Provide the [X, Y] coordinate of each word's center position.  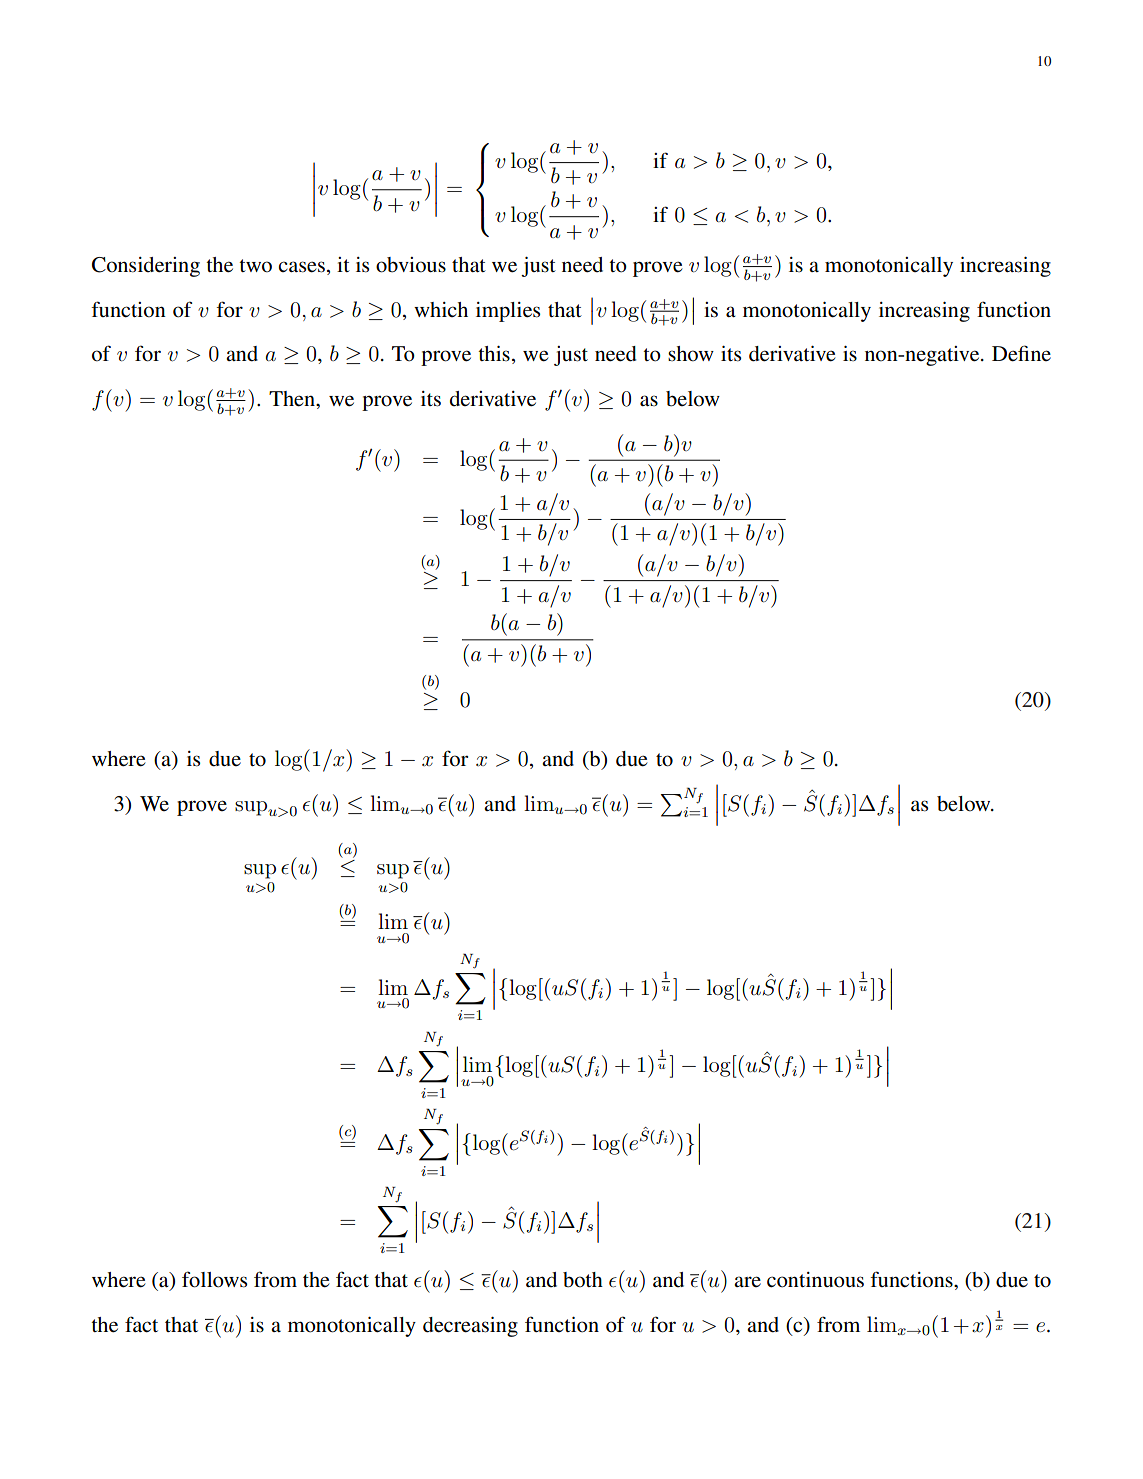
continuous [815, 1280]
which [441, 309]
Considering [146, 267]
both [583, 1280]
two [255, 266]
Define [1021, 353]
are [747, 1281]
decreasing [470, 1327]
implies [508, 312]
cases [301, 267]
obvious [411, 265]
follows [214, 1279]
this [494, 353]
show [691, 354]
